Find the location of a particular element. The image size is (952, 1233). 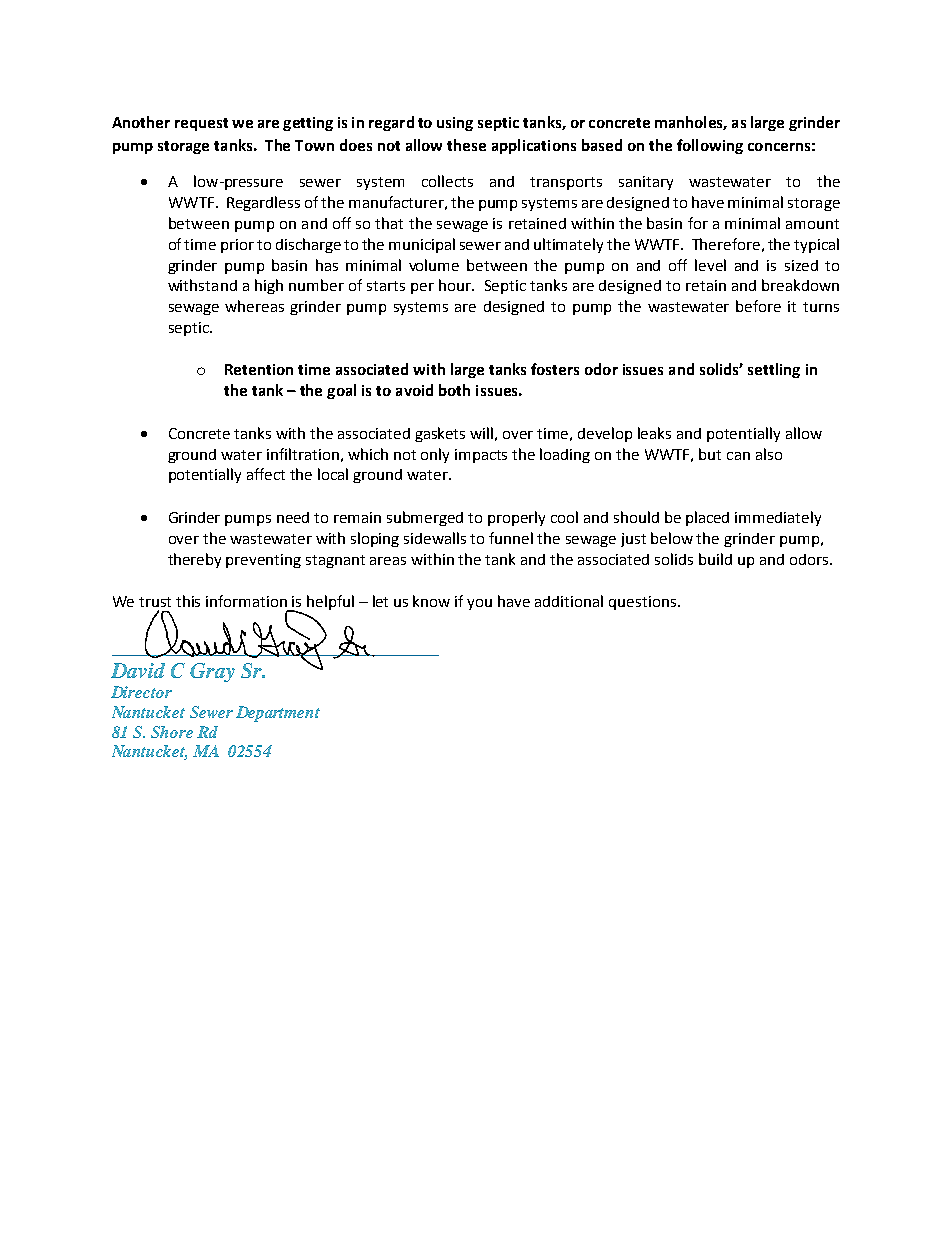

can is located at coordinates (738, 456).
